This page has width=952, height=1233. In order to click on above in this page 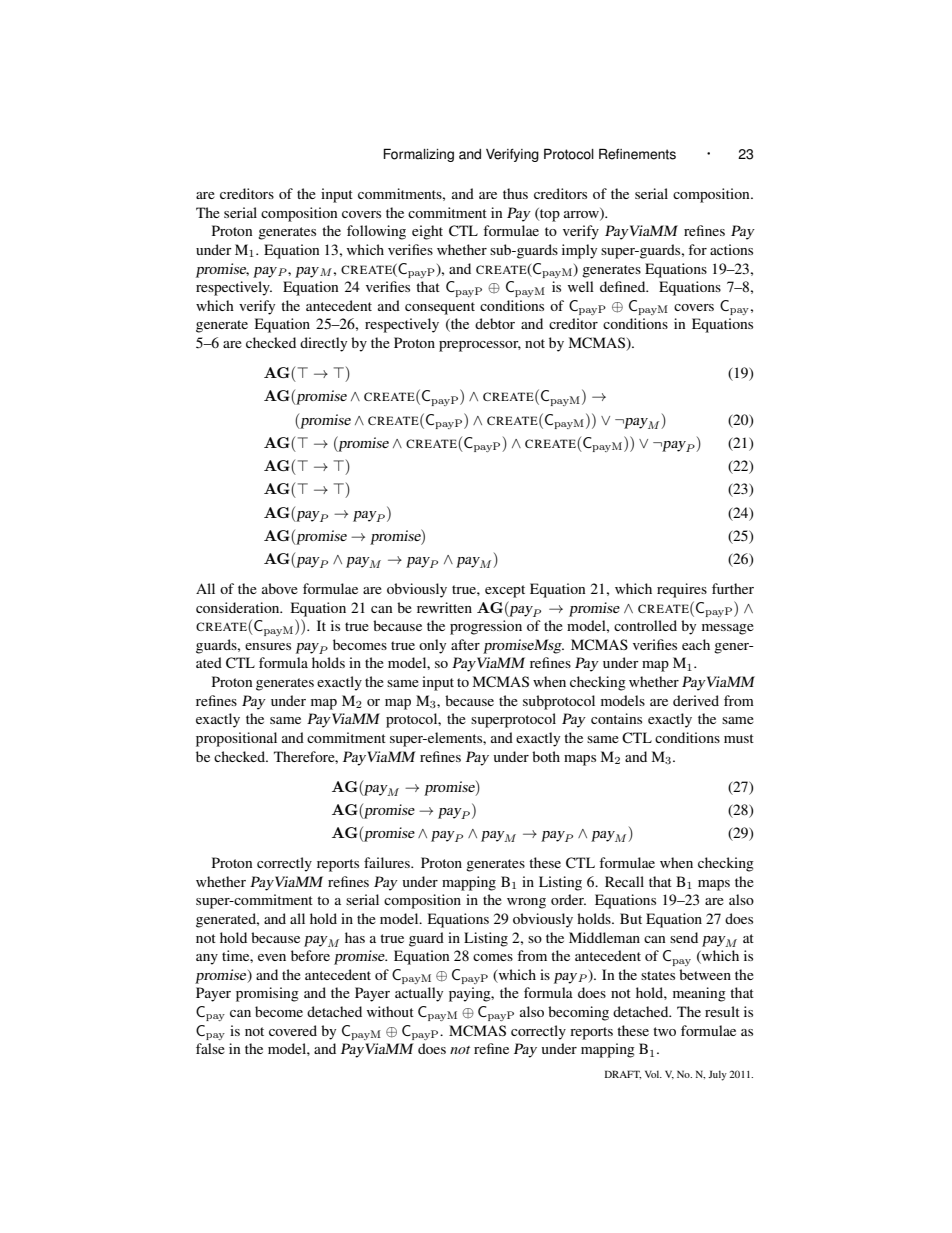, I will do `click(280, 588)`.
